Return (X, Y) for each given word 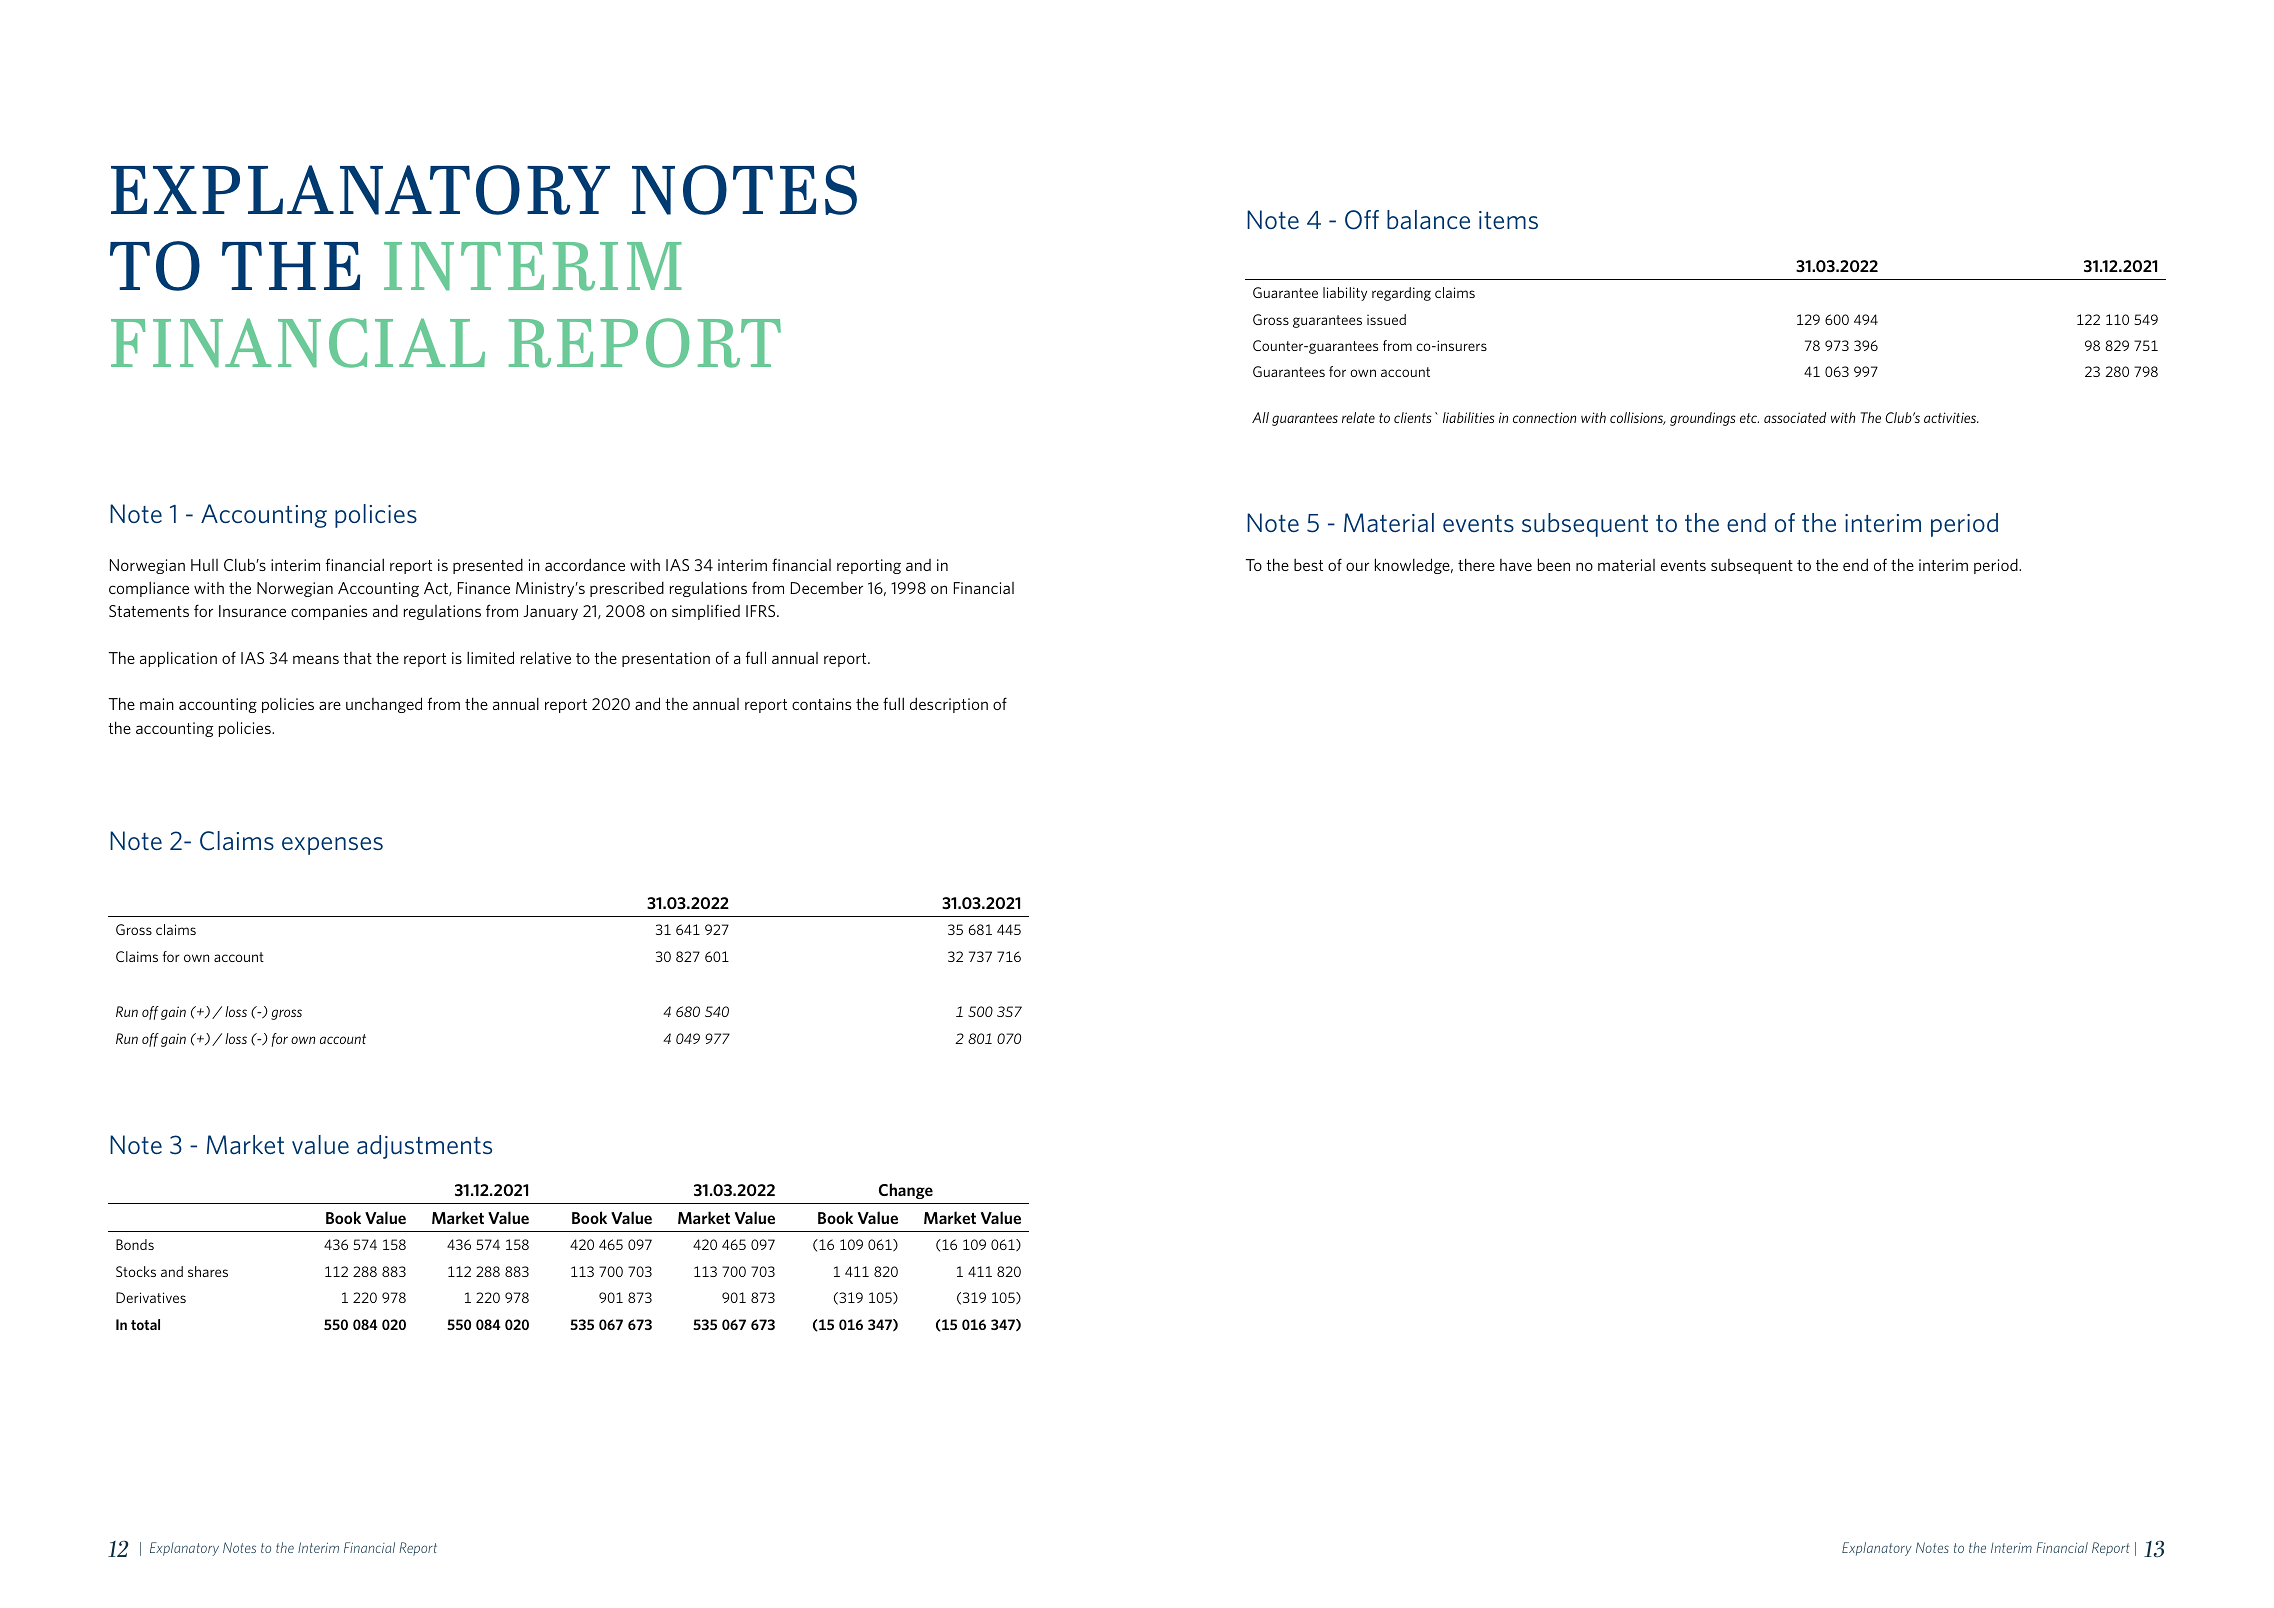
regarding (1401, 294)
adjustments (424, 1147)
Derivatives (151, 1297)
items (1508, 220)
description (949, 705)
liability (1345, 294)
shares (208, 1271)
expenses (332, 846)
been (1554, 564)
